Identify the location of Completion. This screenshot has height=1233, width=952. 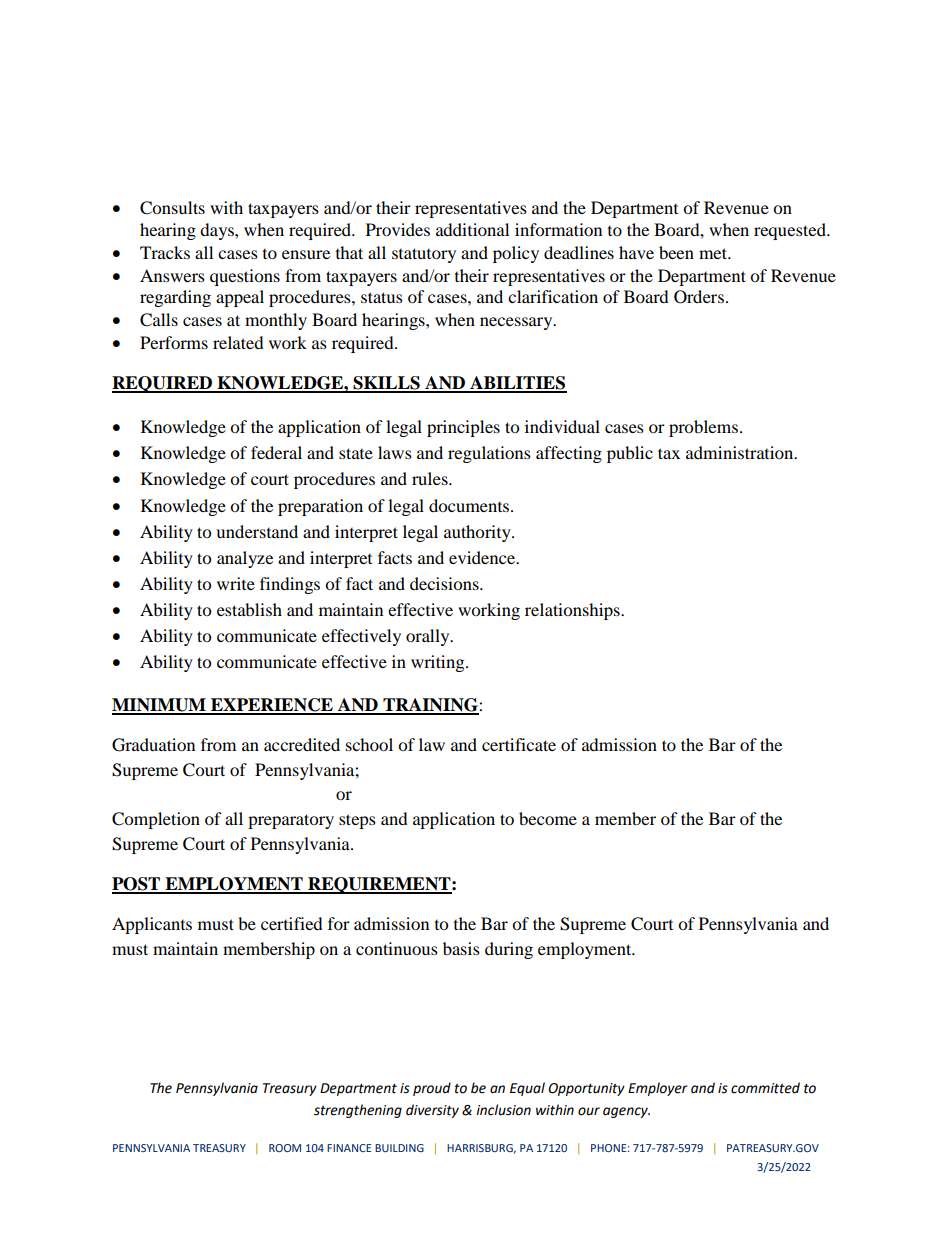
(156, 820).
